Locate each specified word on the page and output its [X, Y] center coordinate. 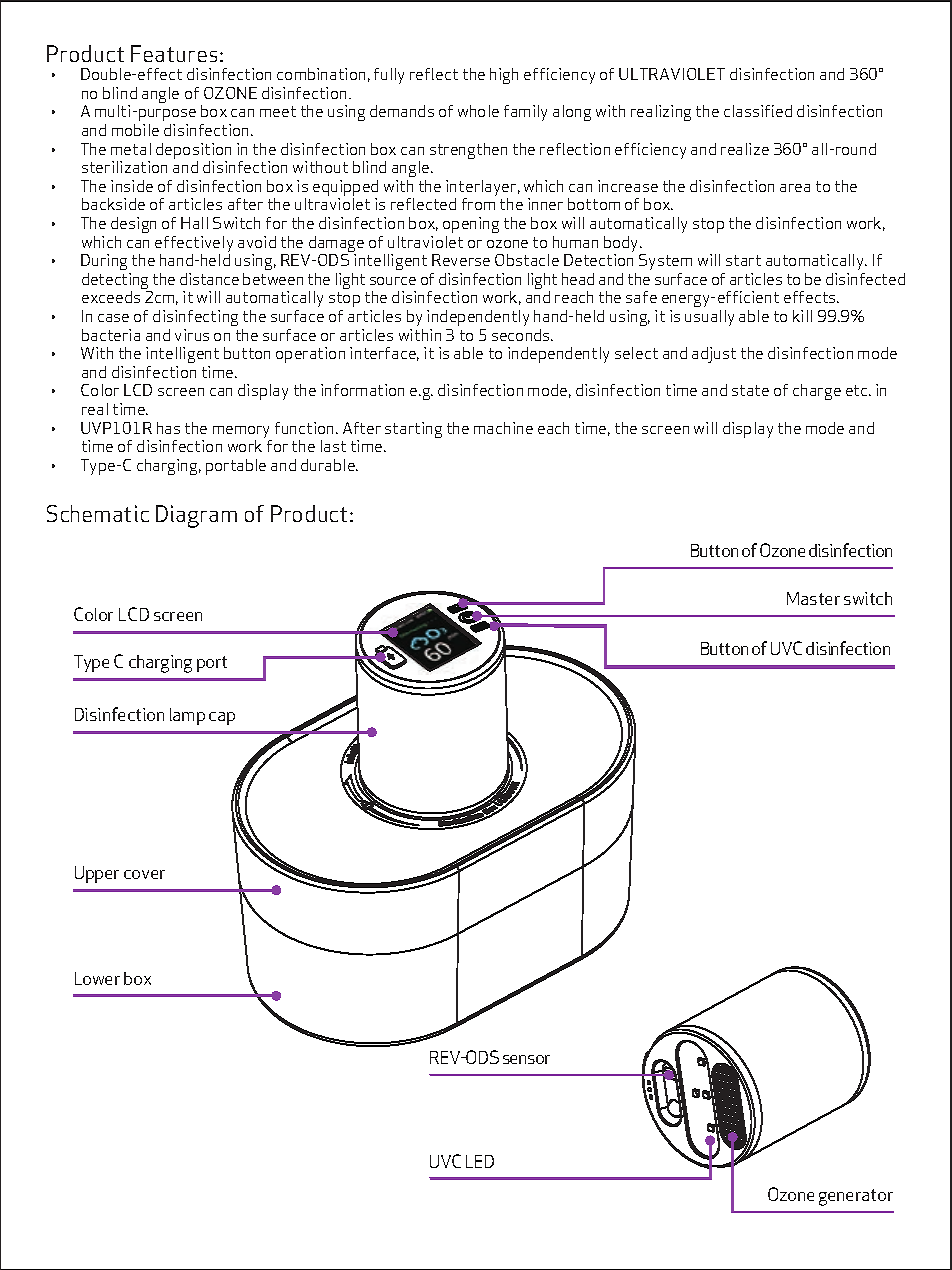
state [750, 390]
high [504, 76]
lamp [187, 716]
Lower [97, 978]
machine [503, 428]
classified [758, 111]
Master [813, 598]
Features [174, 53]
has [168, 428]
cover [144, 874]
